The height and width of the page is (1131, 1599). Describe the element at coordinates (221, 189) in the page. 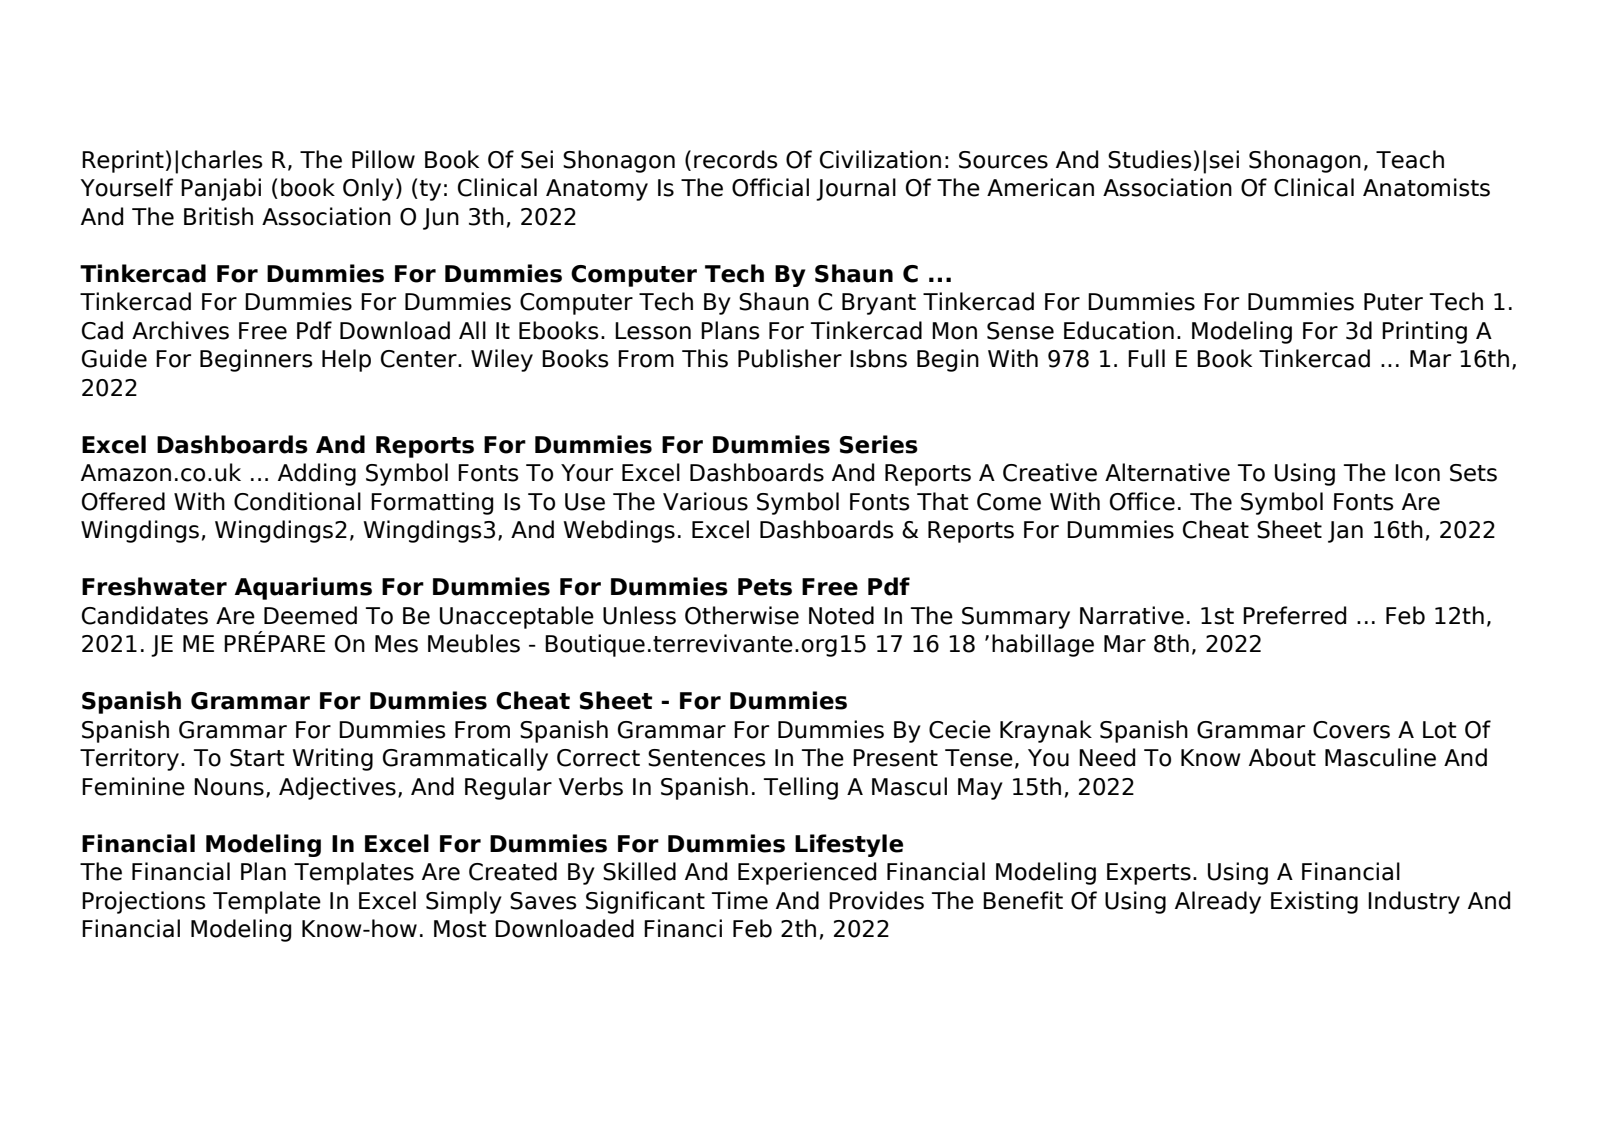

I see `Panjabi` at that location.
